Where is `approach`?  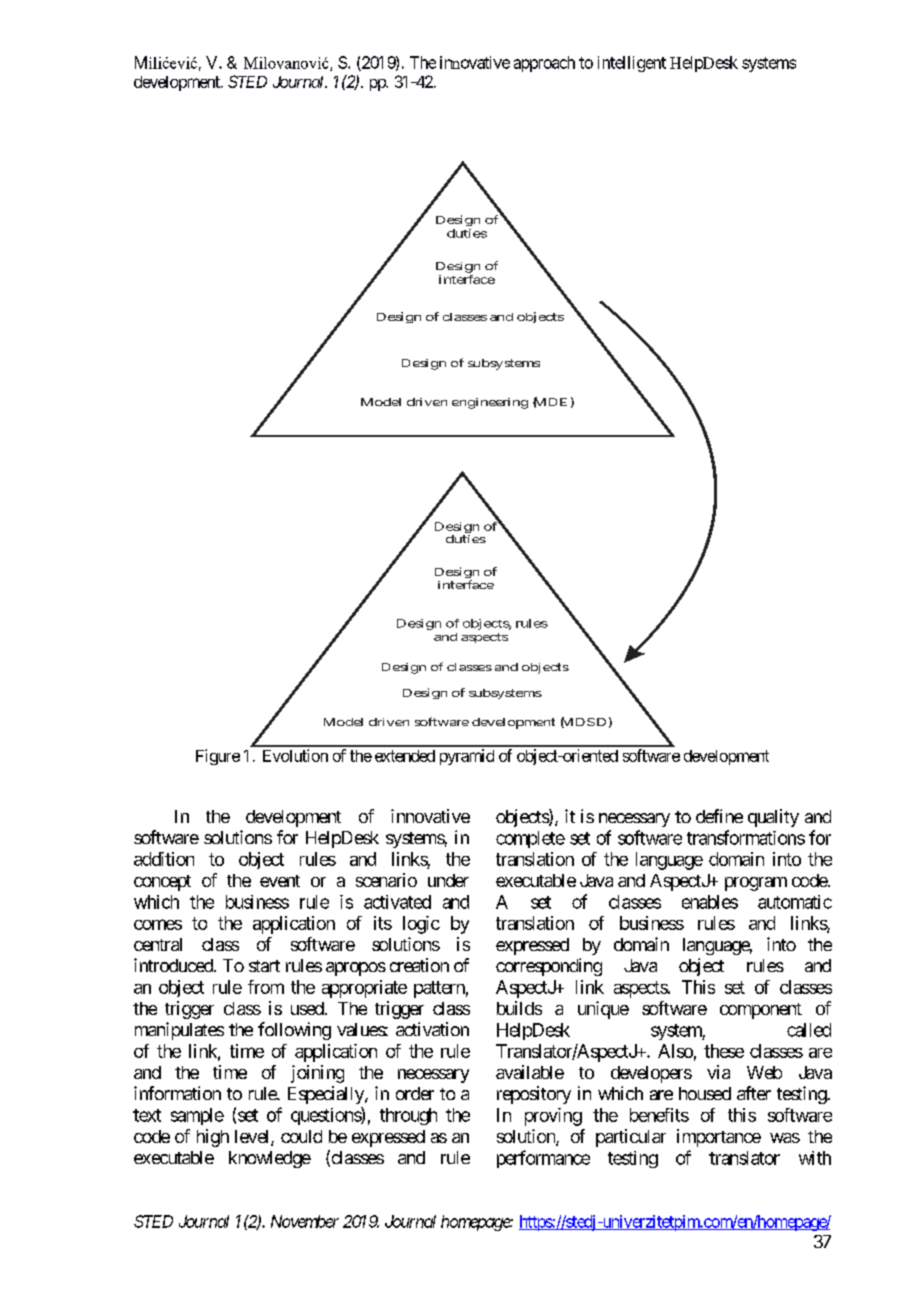
approach is located at coordinates (544, 64).
